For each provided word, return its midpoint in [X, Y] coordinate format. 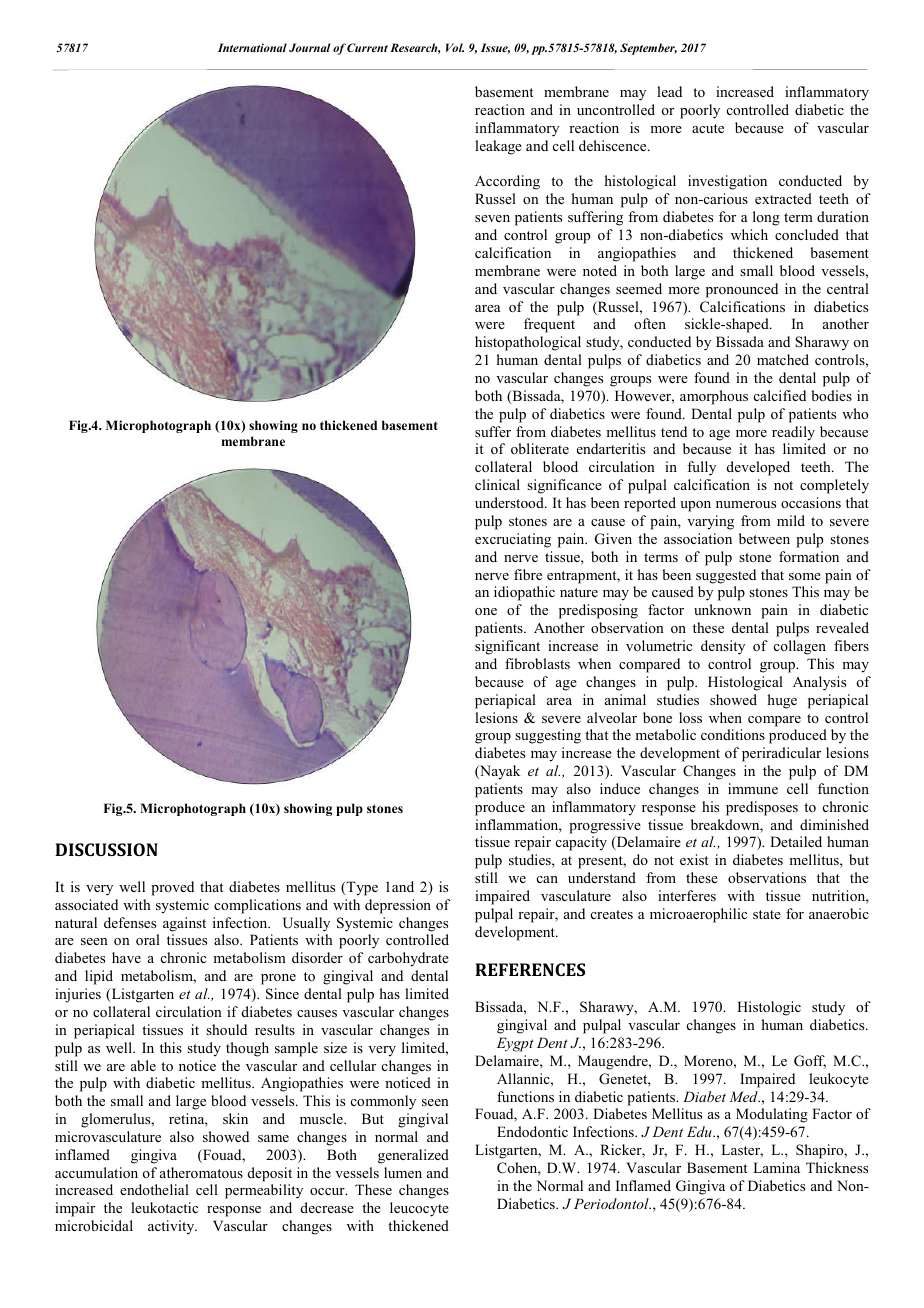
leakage [498, 147]
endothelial [154, 1189]
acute [708, 128]
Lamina [776, 1167]
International [252, 47]
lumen [403, 1172]
